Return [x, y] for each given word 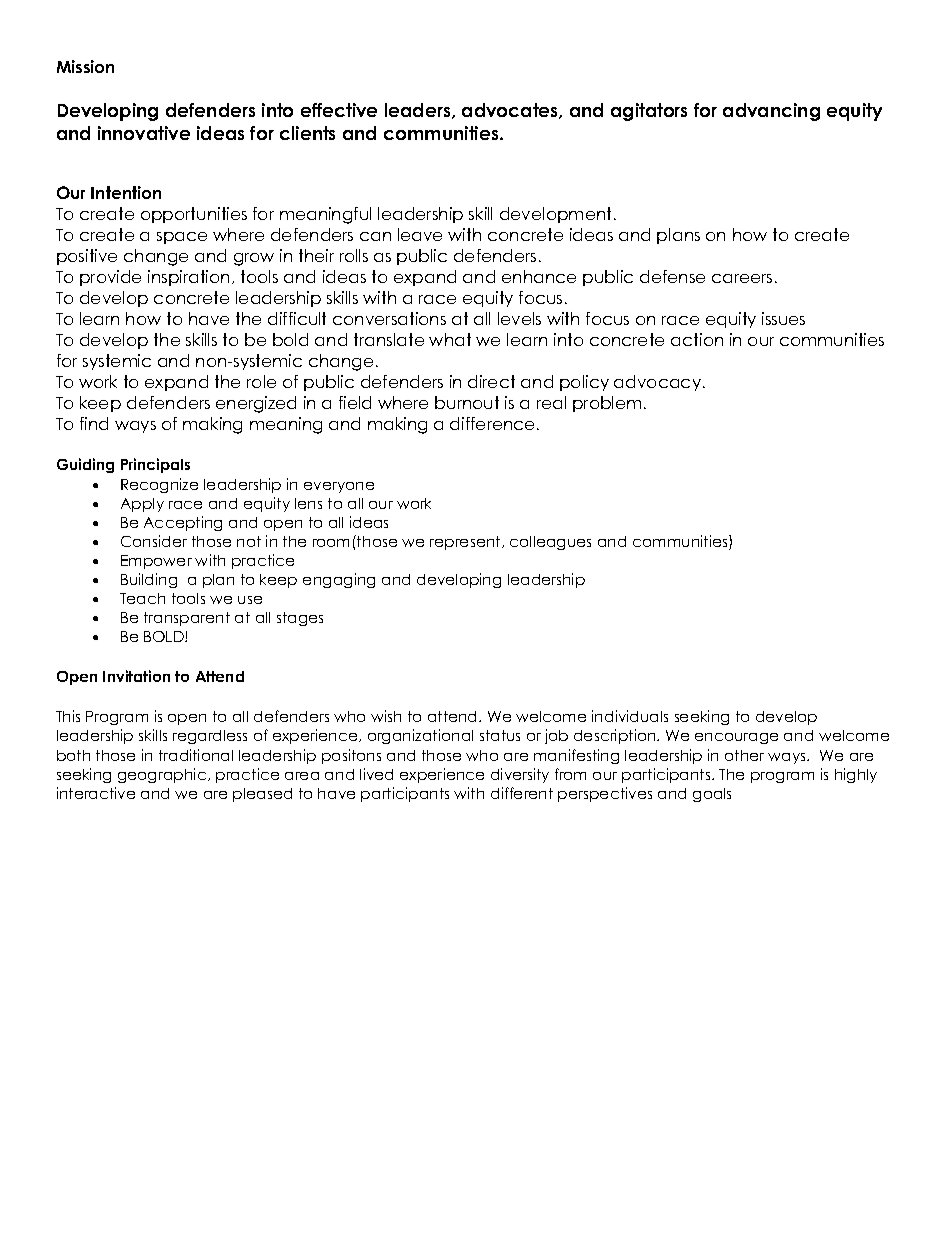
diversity [520, 775]
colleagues [550, 543]
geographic [163, 775]
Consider [154, 541]
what [450, 339]
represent [466, 543]
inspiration [188, 278]
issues [783, 318]
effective [339, 110]
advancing [771, 112]
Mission [85, 66]
